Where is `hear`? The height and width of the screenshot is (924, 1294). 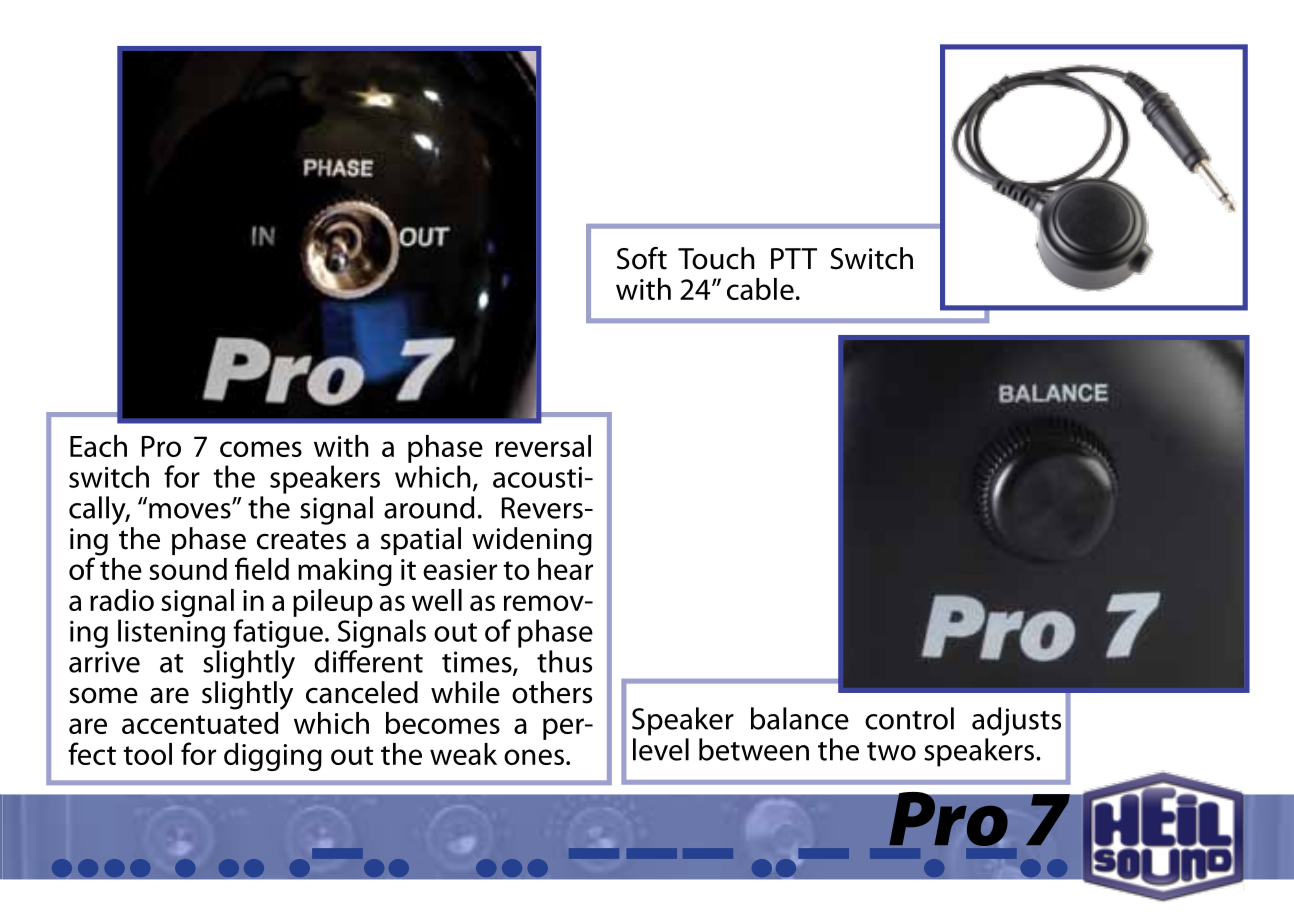
hear is located at coordinates (565, 567).
